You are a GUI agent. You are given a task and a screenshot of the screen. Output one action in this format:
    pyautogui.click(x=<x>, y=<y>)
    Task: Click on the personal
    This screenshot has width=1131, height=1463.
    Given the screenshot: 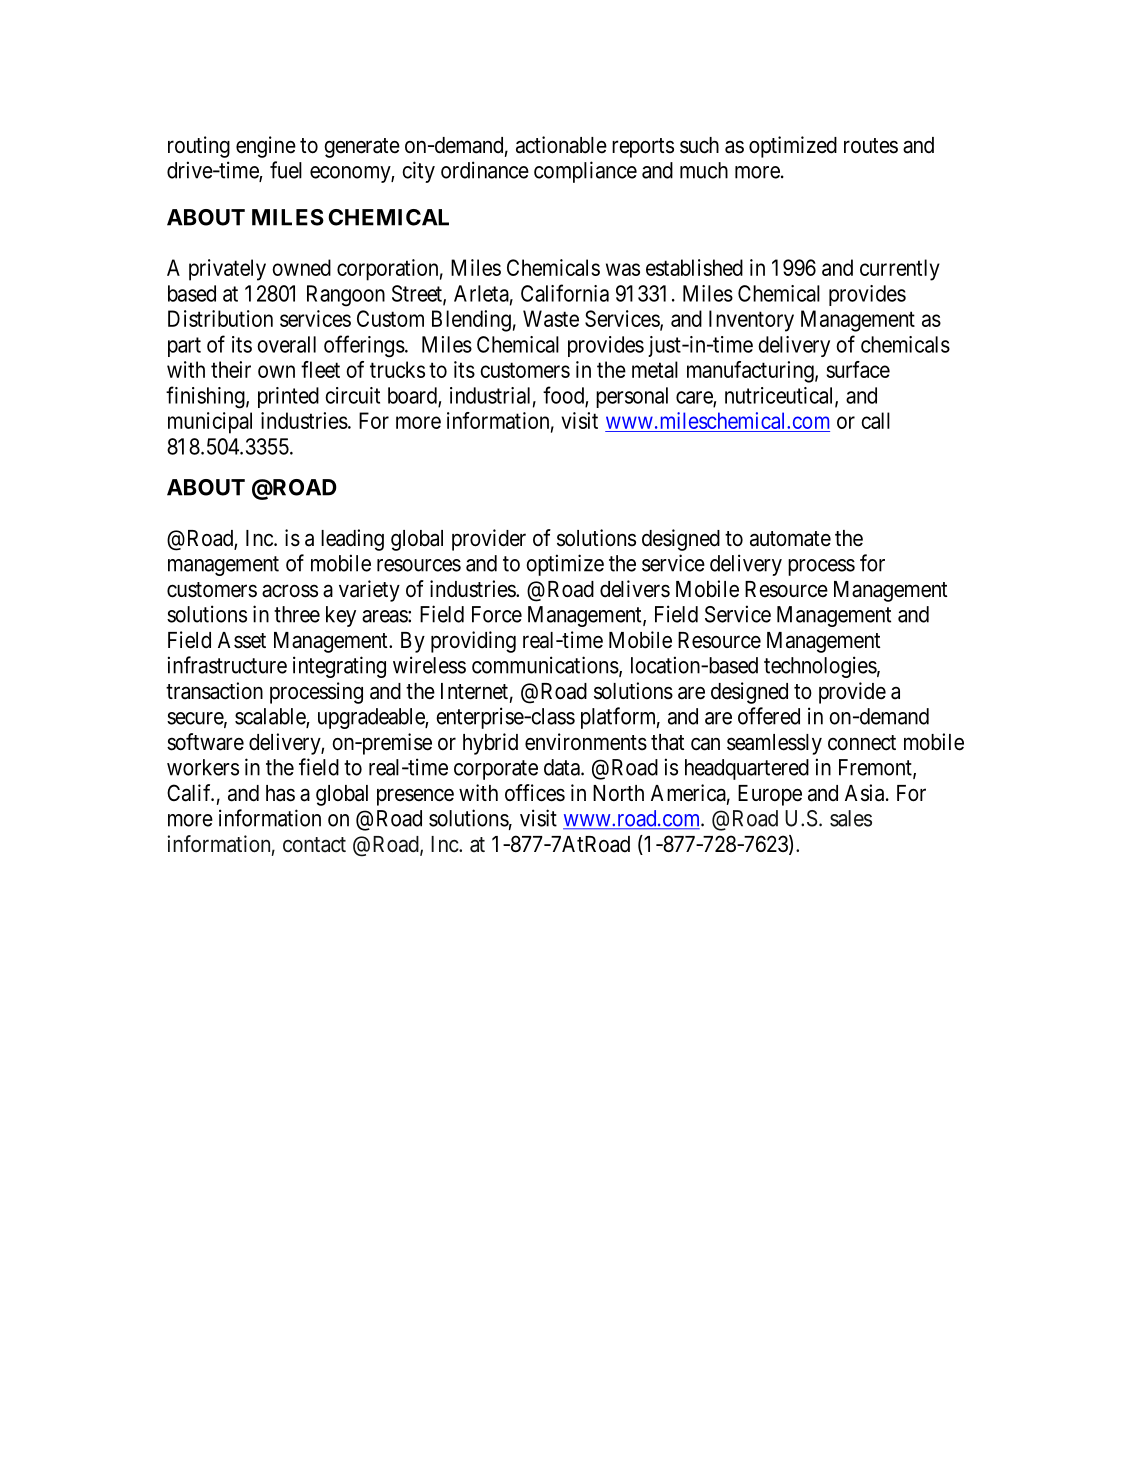 What is the action you would take?
    pyautogui.click(x=632, y=397)
